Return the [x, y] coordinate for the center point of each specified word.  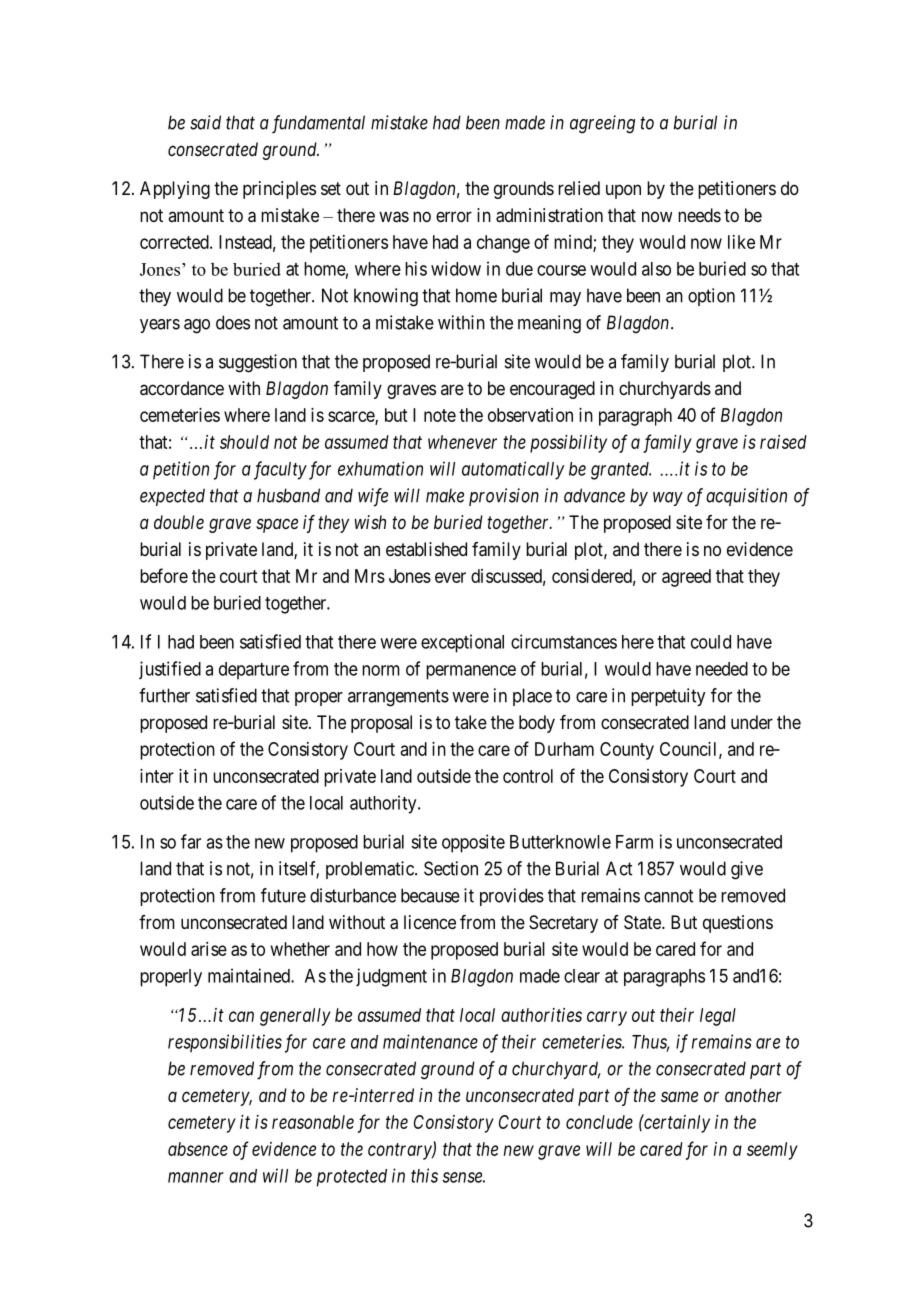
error [454, 216]
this [424, 1175]
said [205, 122]
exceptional [462, 643]
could [711, 642]
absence [198, 1149]
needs [699, 215]
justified [170, 670]
